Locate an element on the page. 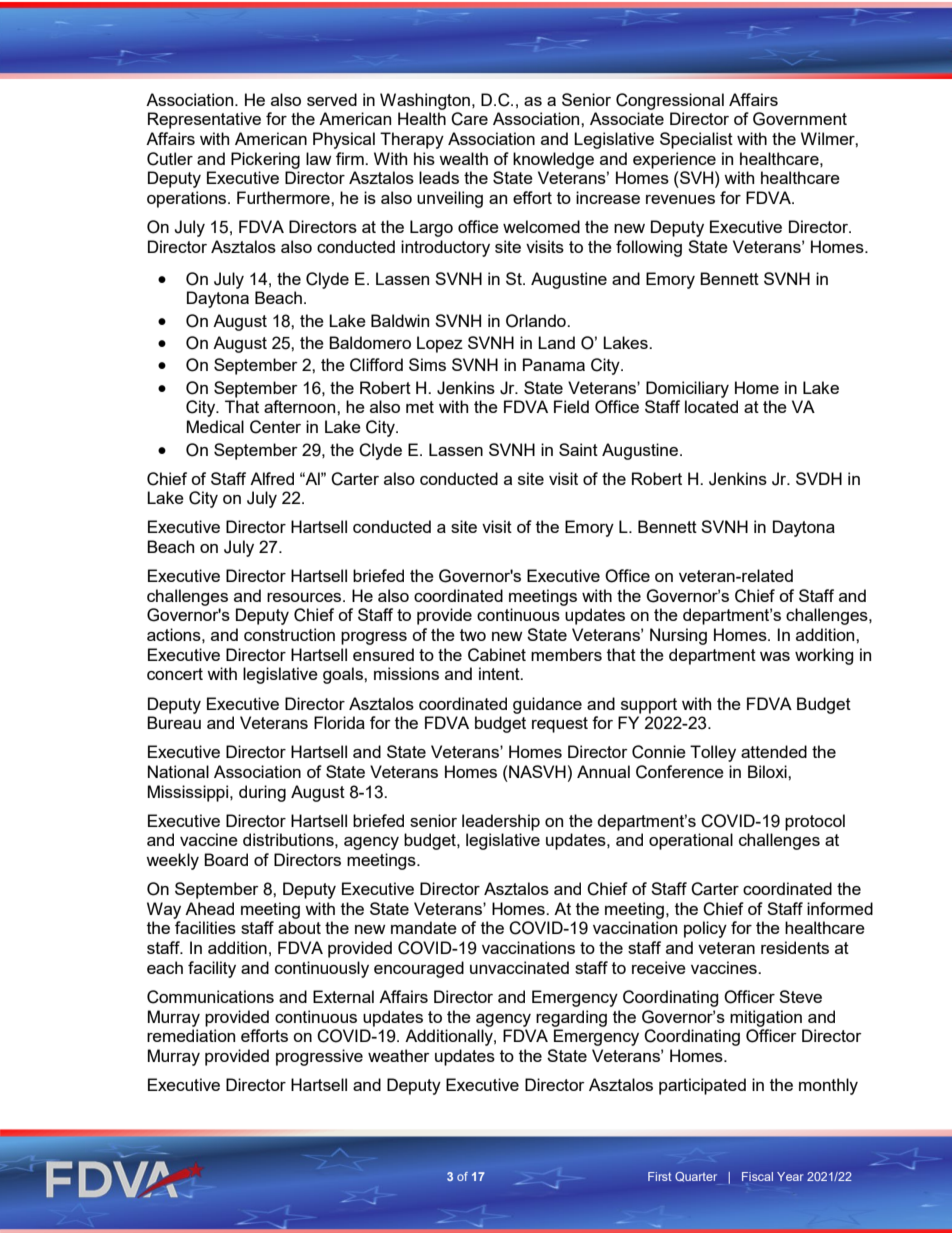  construction is located at coordinates (289, 634).
